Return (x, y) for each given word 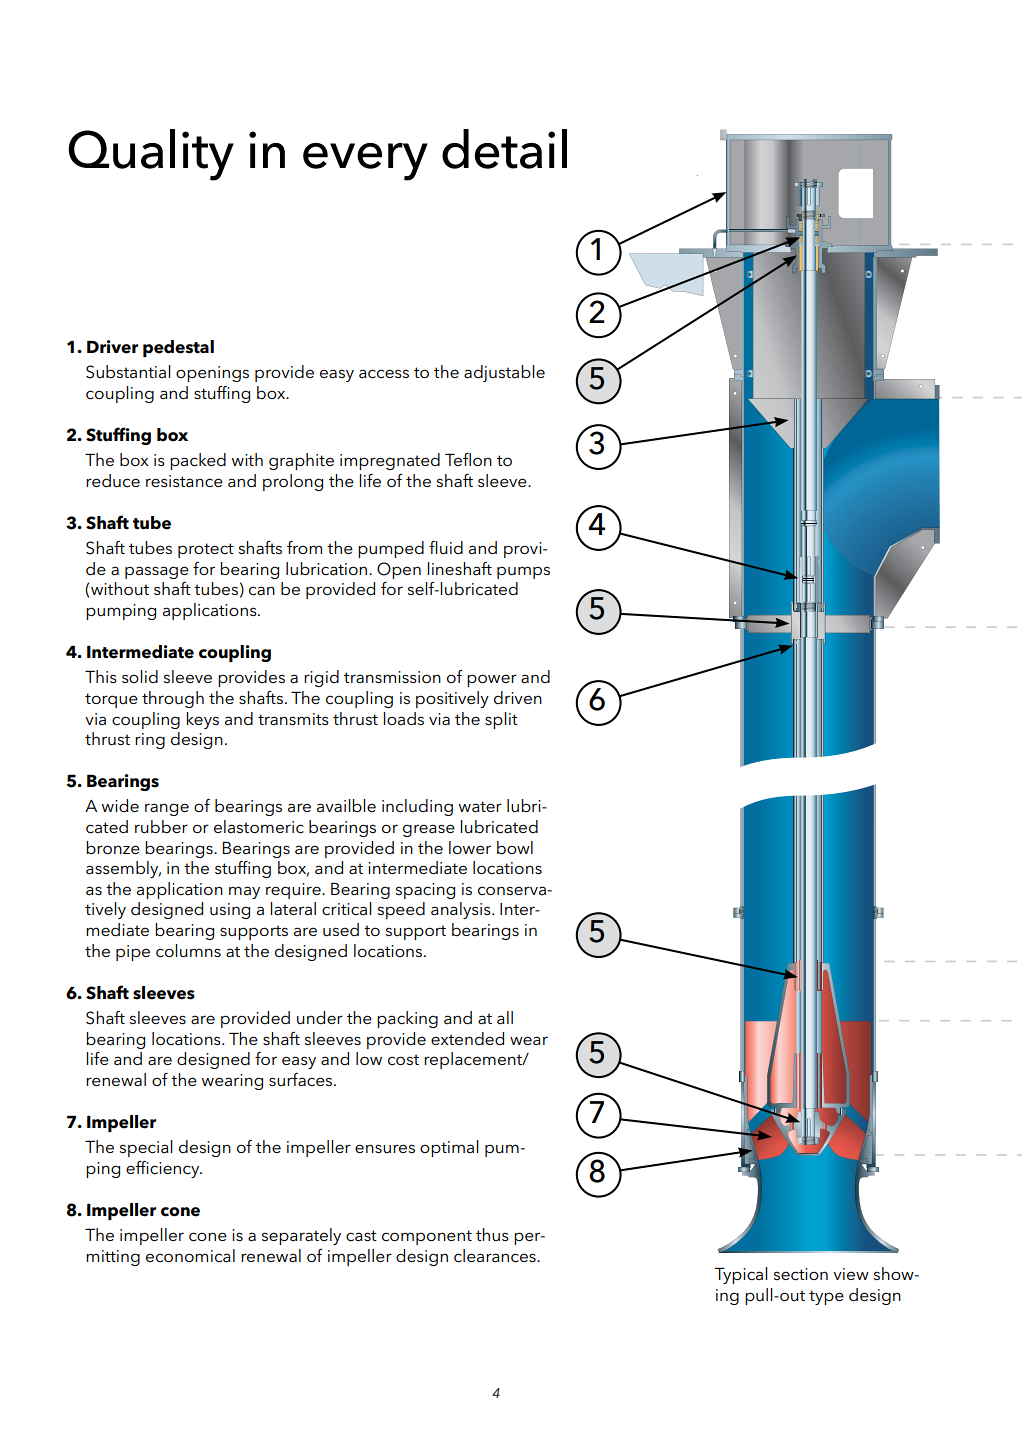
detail (504, 149)
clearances (496, 1256)
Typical (741, 1275)
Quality (151, 155)
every (365, 162)
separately (301, 1236)
